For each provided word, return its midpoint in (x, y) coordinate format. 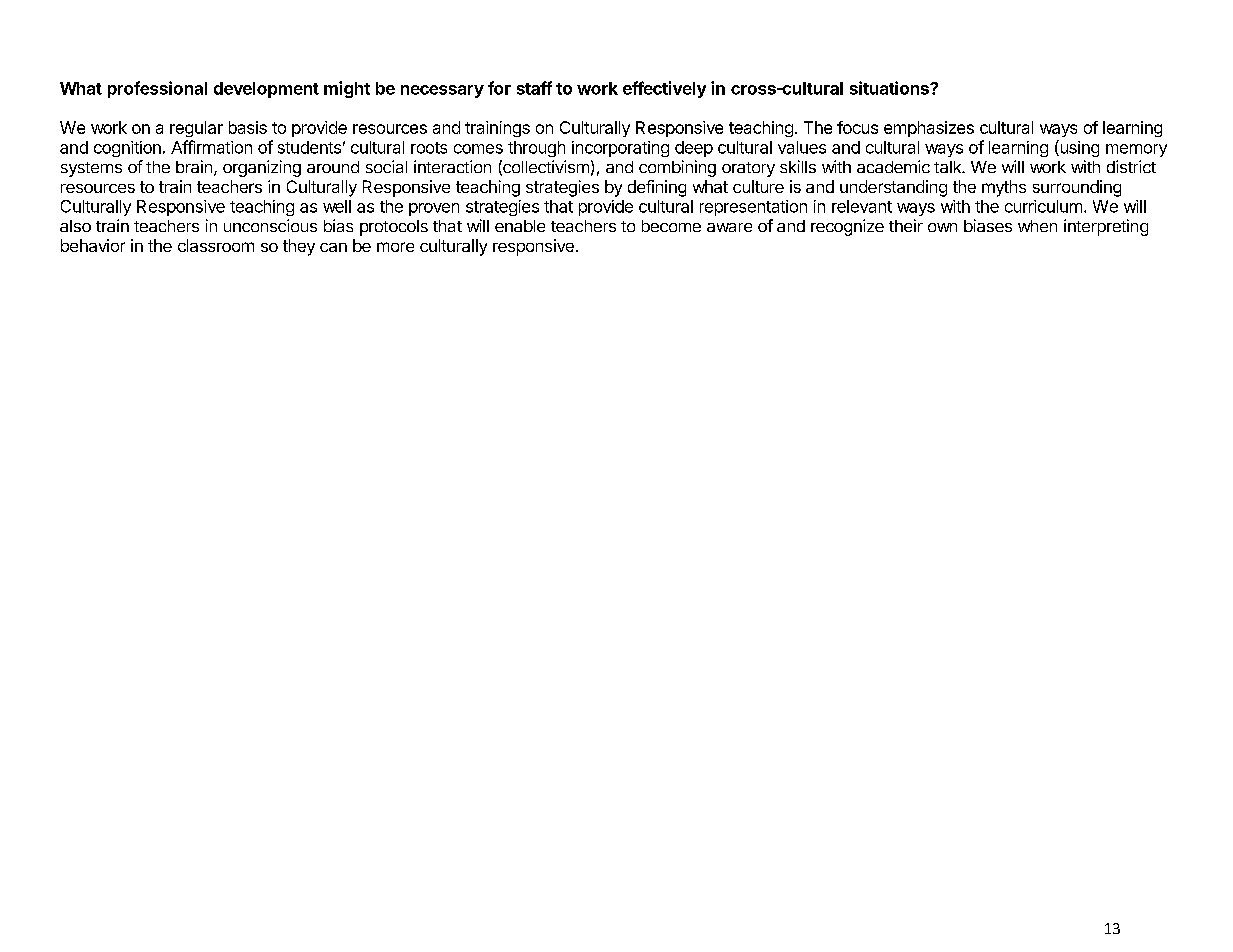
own (942, 227)
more (395, 247)
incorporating (620, 149)
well (337, 206)
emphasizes (929, 129)
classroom (216, 245)
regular (196, 129)
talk (949, 167)
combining (677, 168)
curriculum (1043, 206)
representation (753, 208)
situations (890, 88)
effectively (664, 89)
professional (157, 89)
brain (194, 166)
